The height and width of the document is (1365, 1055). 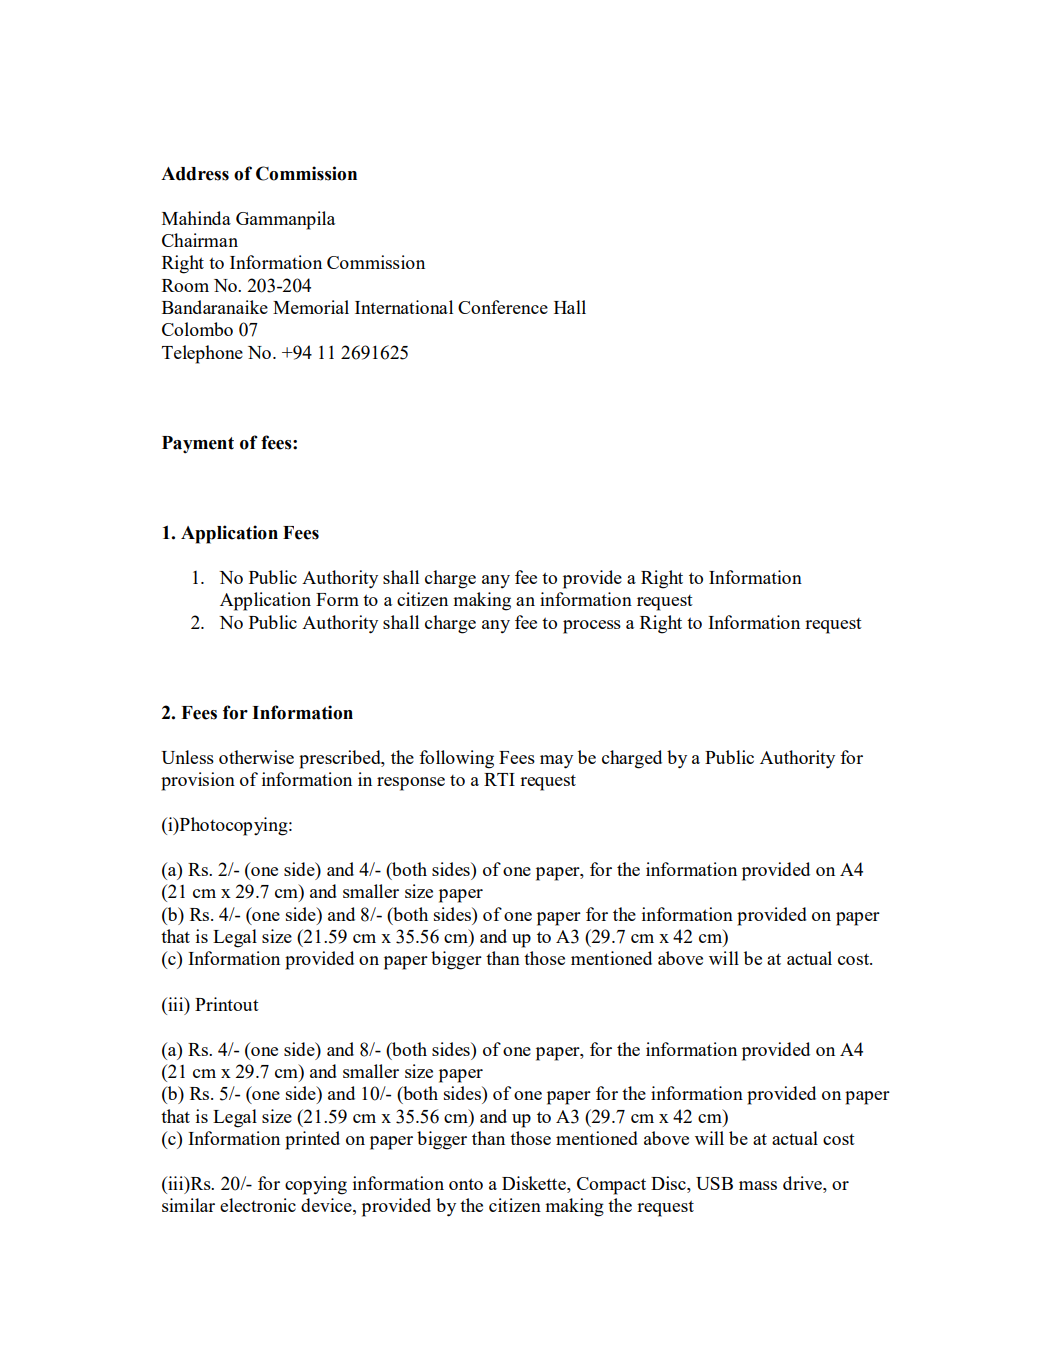 What do you see at coordinates (411, 784) in the document?
I see `response` at bounding box center [411, 784].
